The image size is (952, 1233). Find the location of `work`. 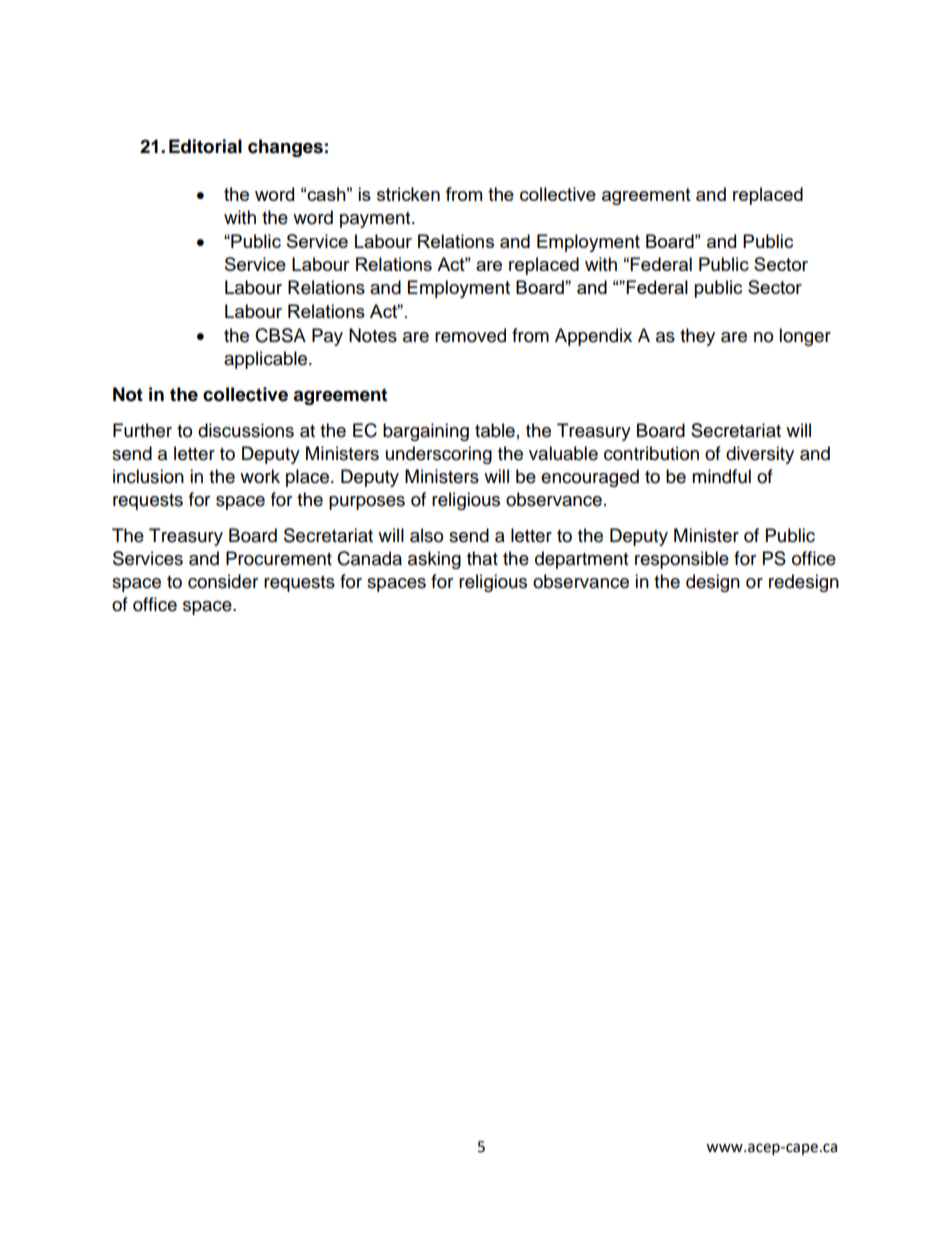

work is located at coordinates (260, 476).
